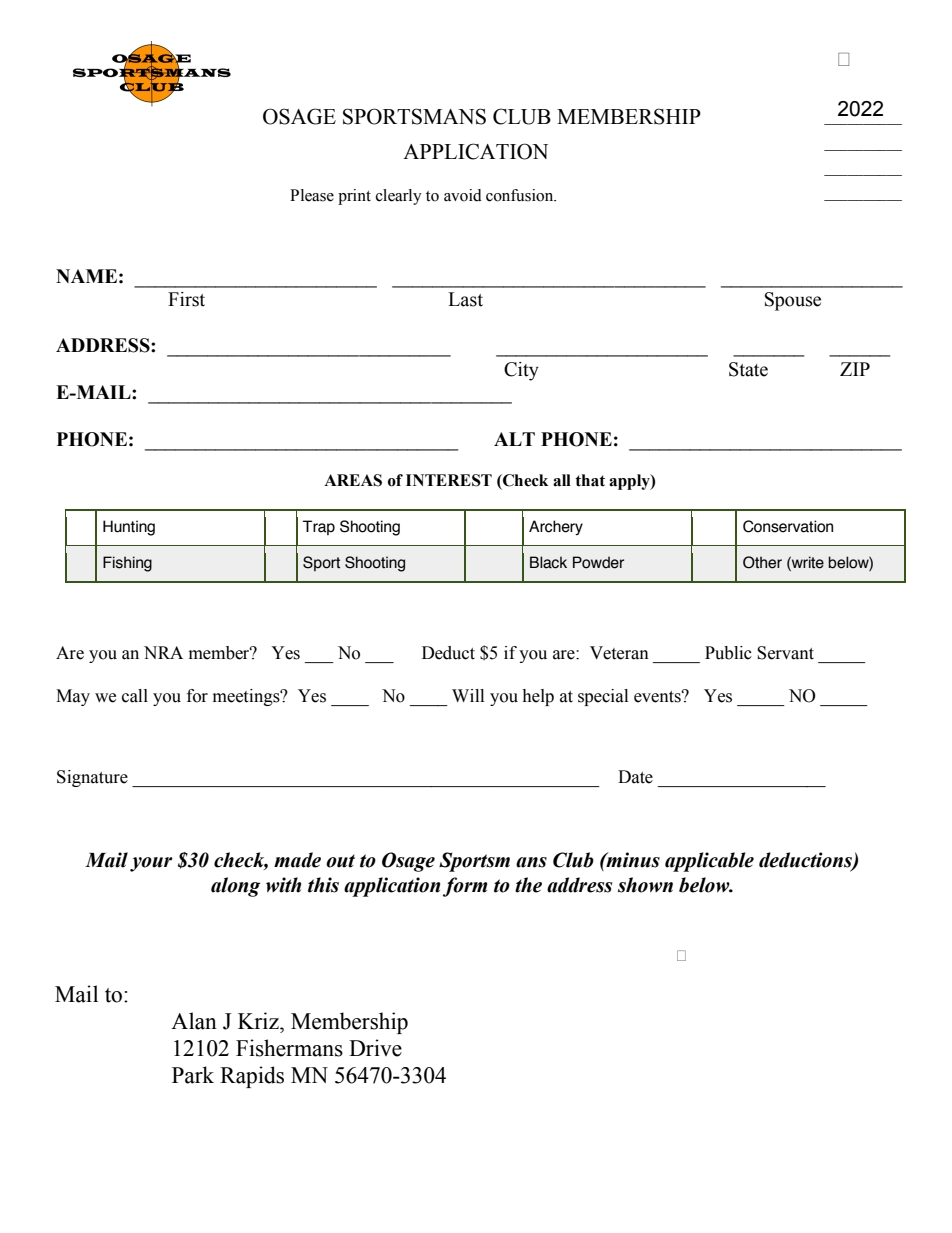  Describe the element at coordinates (375, 1048) in the screenshot. I see `Drive` at that location.
